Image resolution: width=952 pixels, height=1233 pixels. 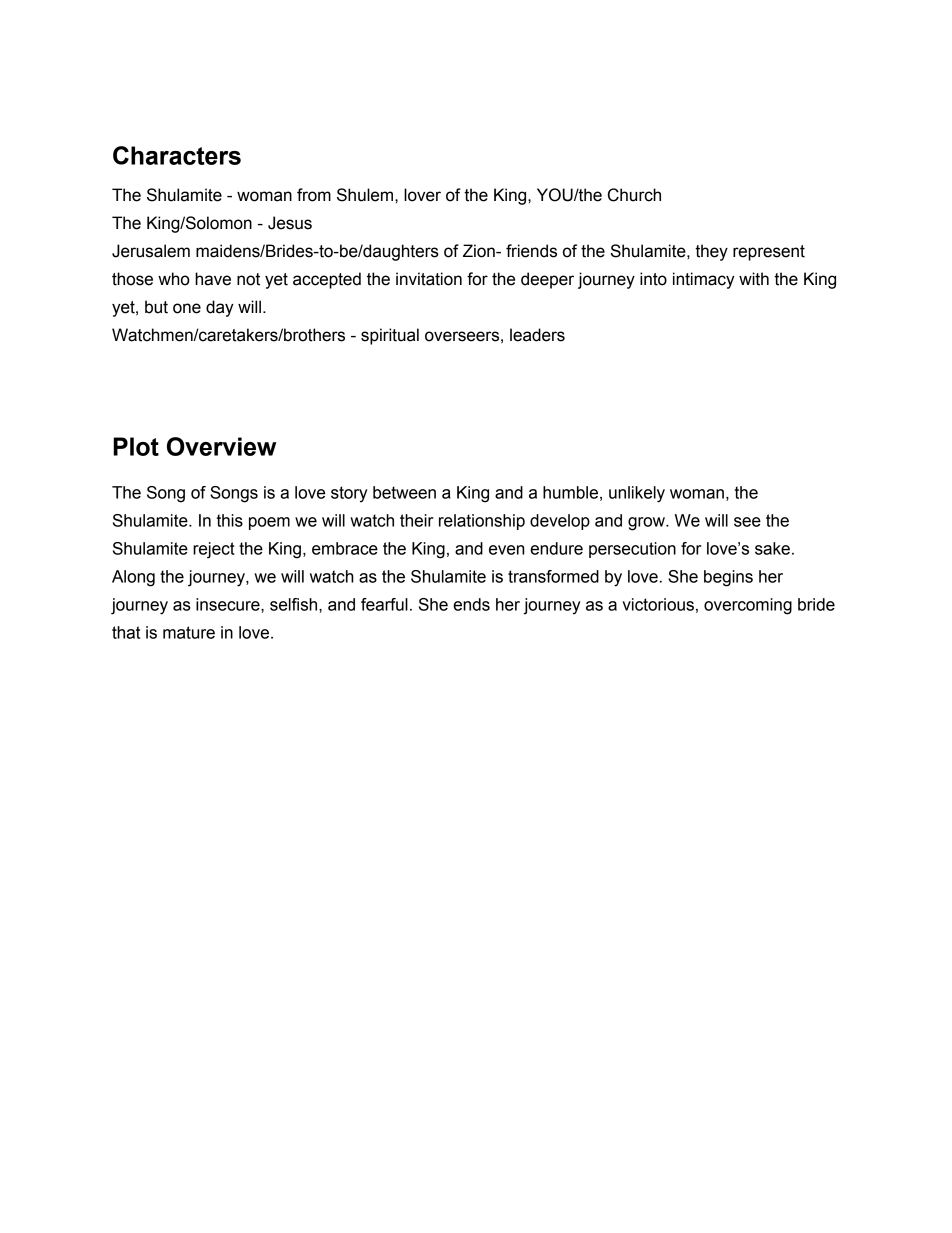 I want to click on mature, so click(x=189, y=632).
